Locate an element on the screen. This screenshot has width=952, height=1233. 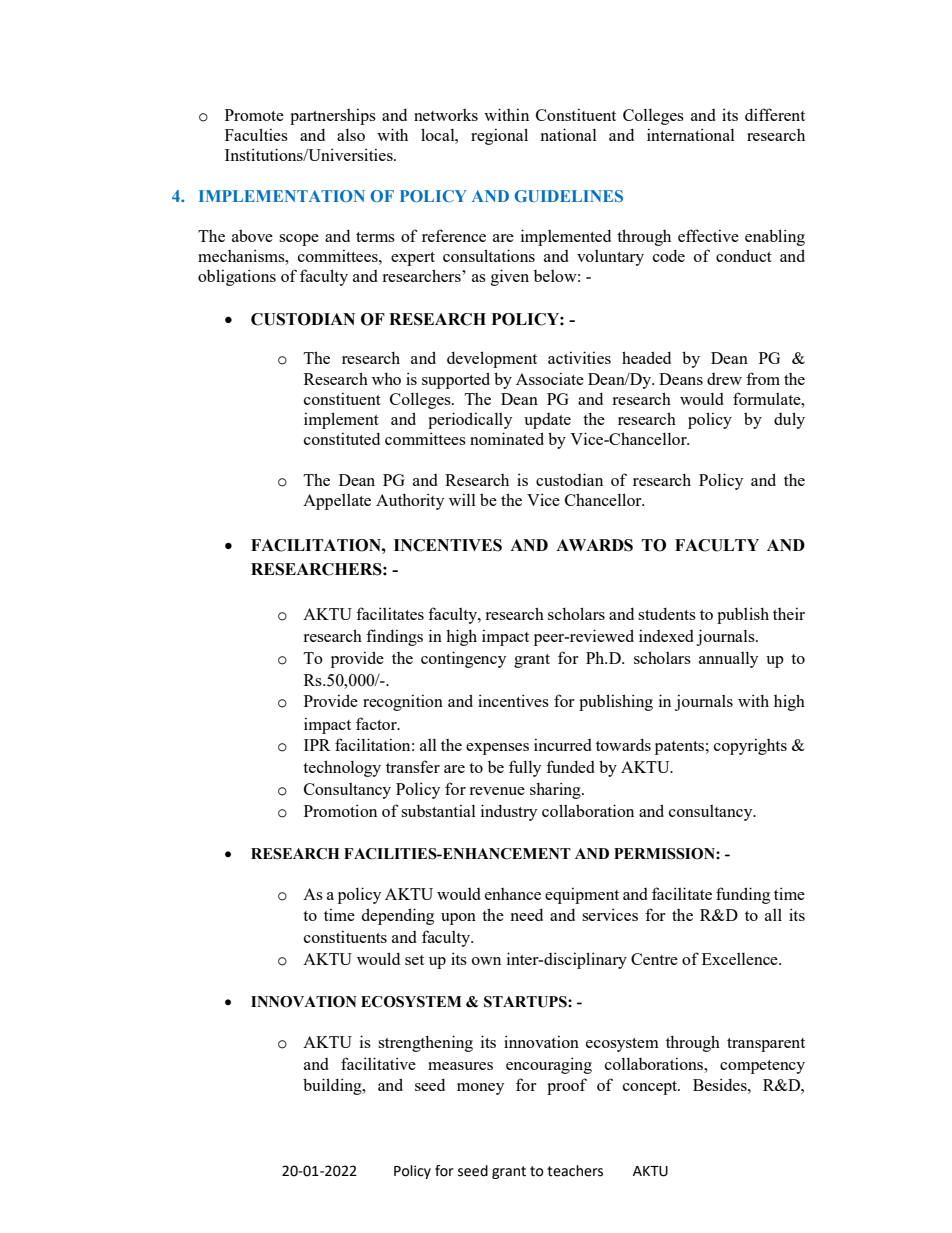
partnerships is located at coordinates (333, 116).
